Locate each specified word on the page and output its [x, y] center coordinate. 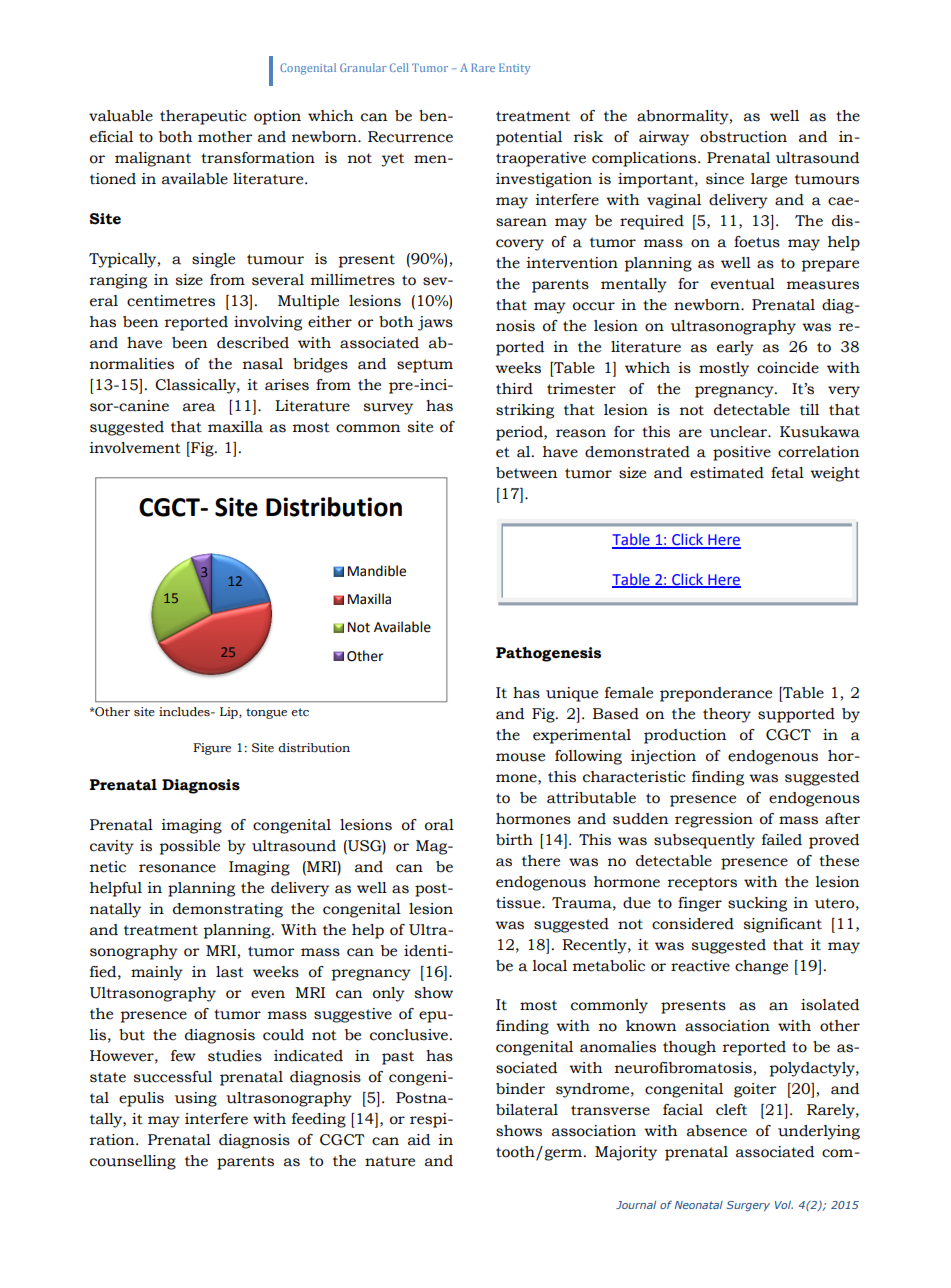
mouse [520, 757]
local [549, 966]
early [735, 348]
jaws [435, 323]
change [761, 967]
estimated [727, 473]
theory [727, 715]
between [526, 473]
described [253, 343]
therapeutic [203, 117]
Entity [515, 69]
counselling [133, 1162]
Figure [212, 749]
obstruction [743, 137]
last [230, 972]
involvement [135, 448]
